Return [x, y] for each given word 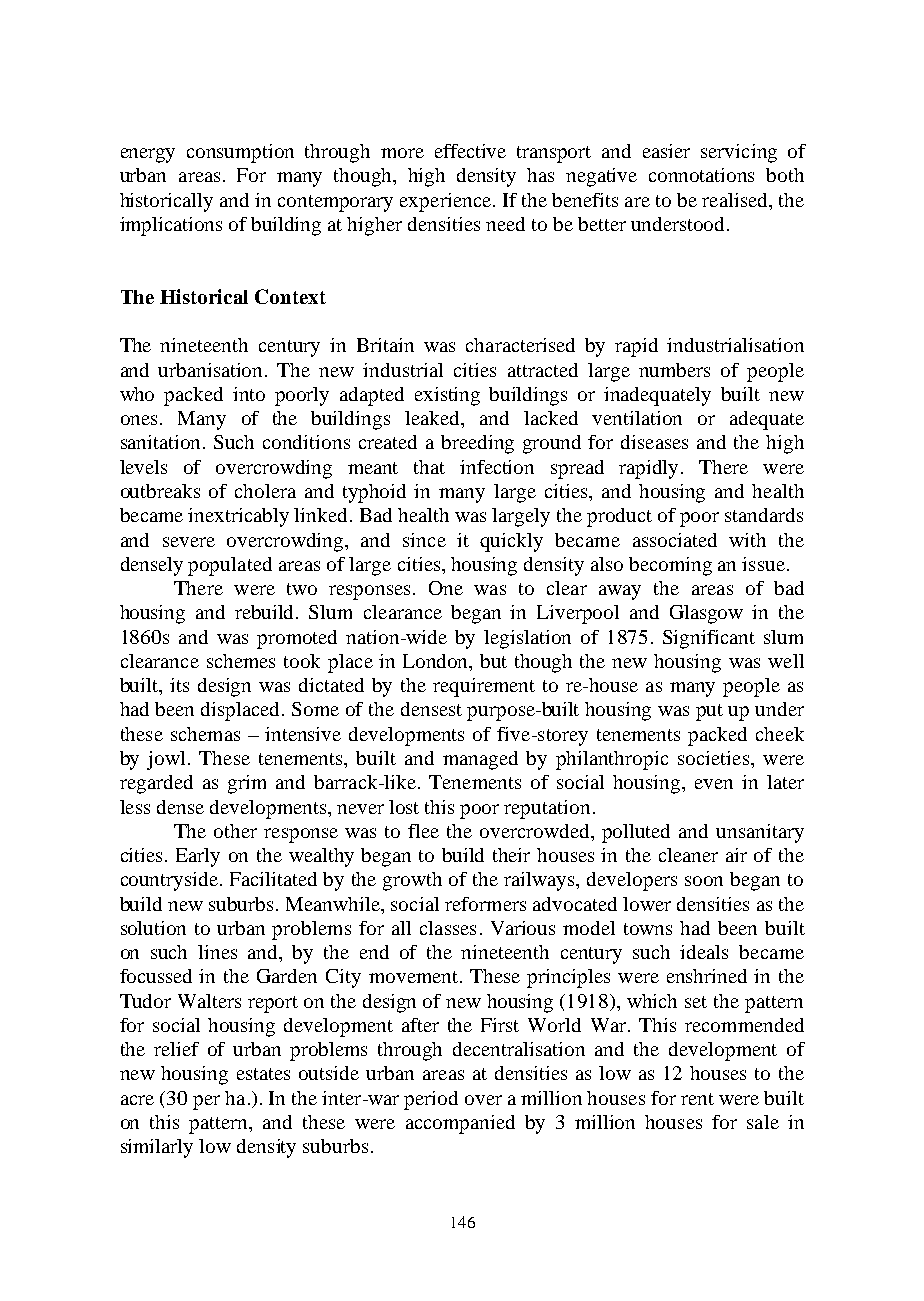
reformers [485, 904]
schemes [241, 661]
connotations [701, 175]
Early [198, 857]
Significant [709, 639]
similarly [157, 1148]
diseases [654, 442]
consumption [240, 153]
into [249, 394]
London [437, 662]
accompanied [460, 1124]
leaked [434, 419]
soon [704, 881]
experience [445, 202]
